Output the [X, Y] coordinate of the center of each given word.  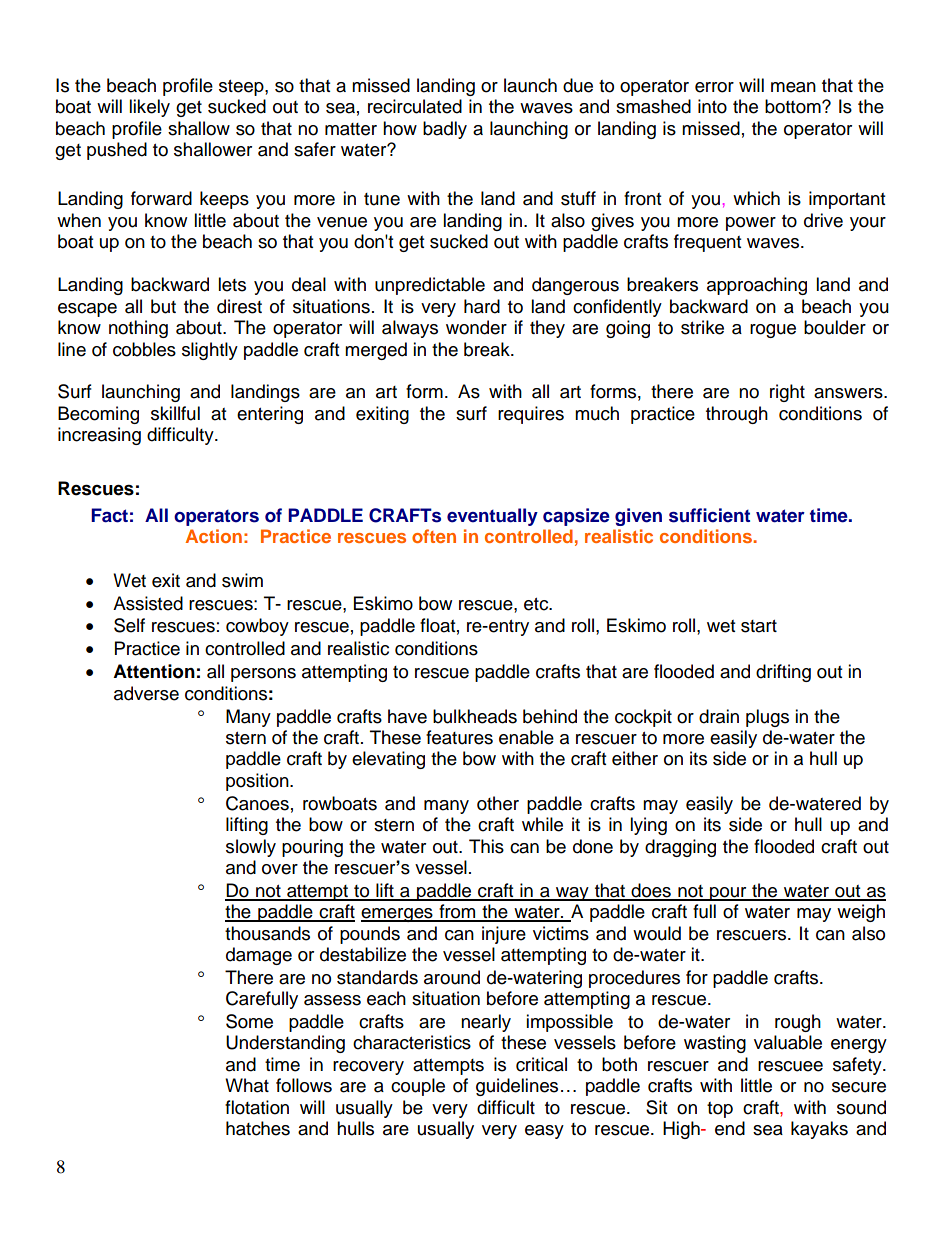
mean [793, 87]
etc [537, 604]
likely [149, 108]
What [247, 1085]
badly [445, 130]
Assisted [148, 603]
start [759, 626]
